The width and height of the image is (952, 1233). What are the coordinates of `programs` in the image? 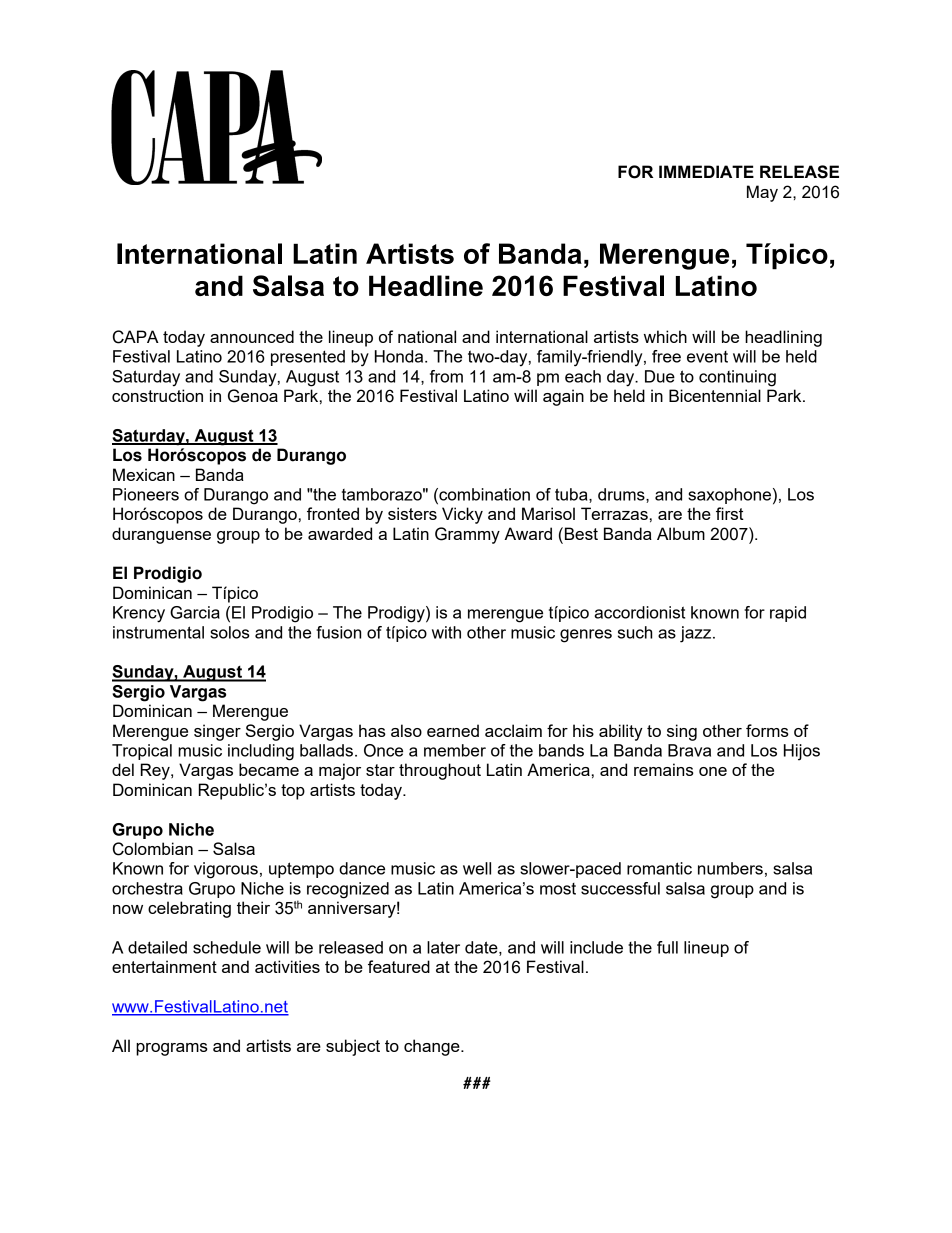 It's located at (172, 1049).
